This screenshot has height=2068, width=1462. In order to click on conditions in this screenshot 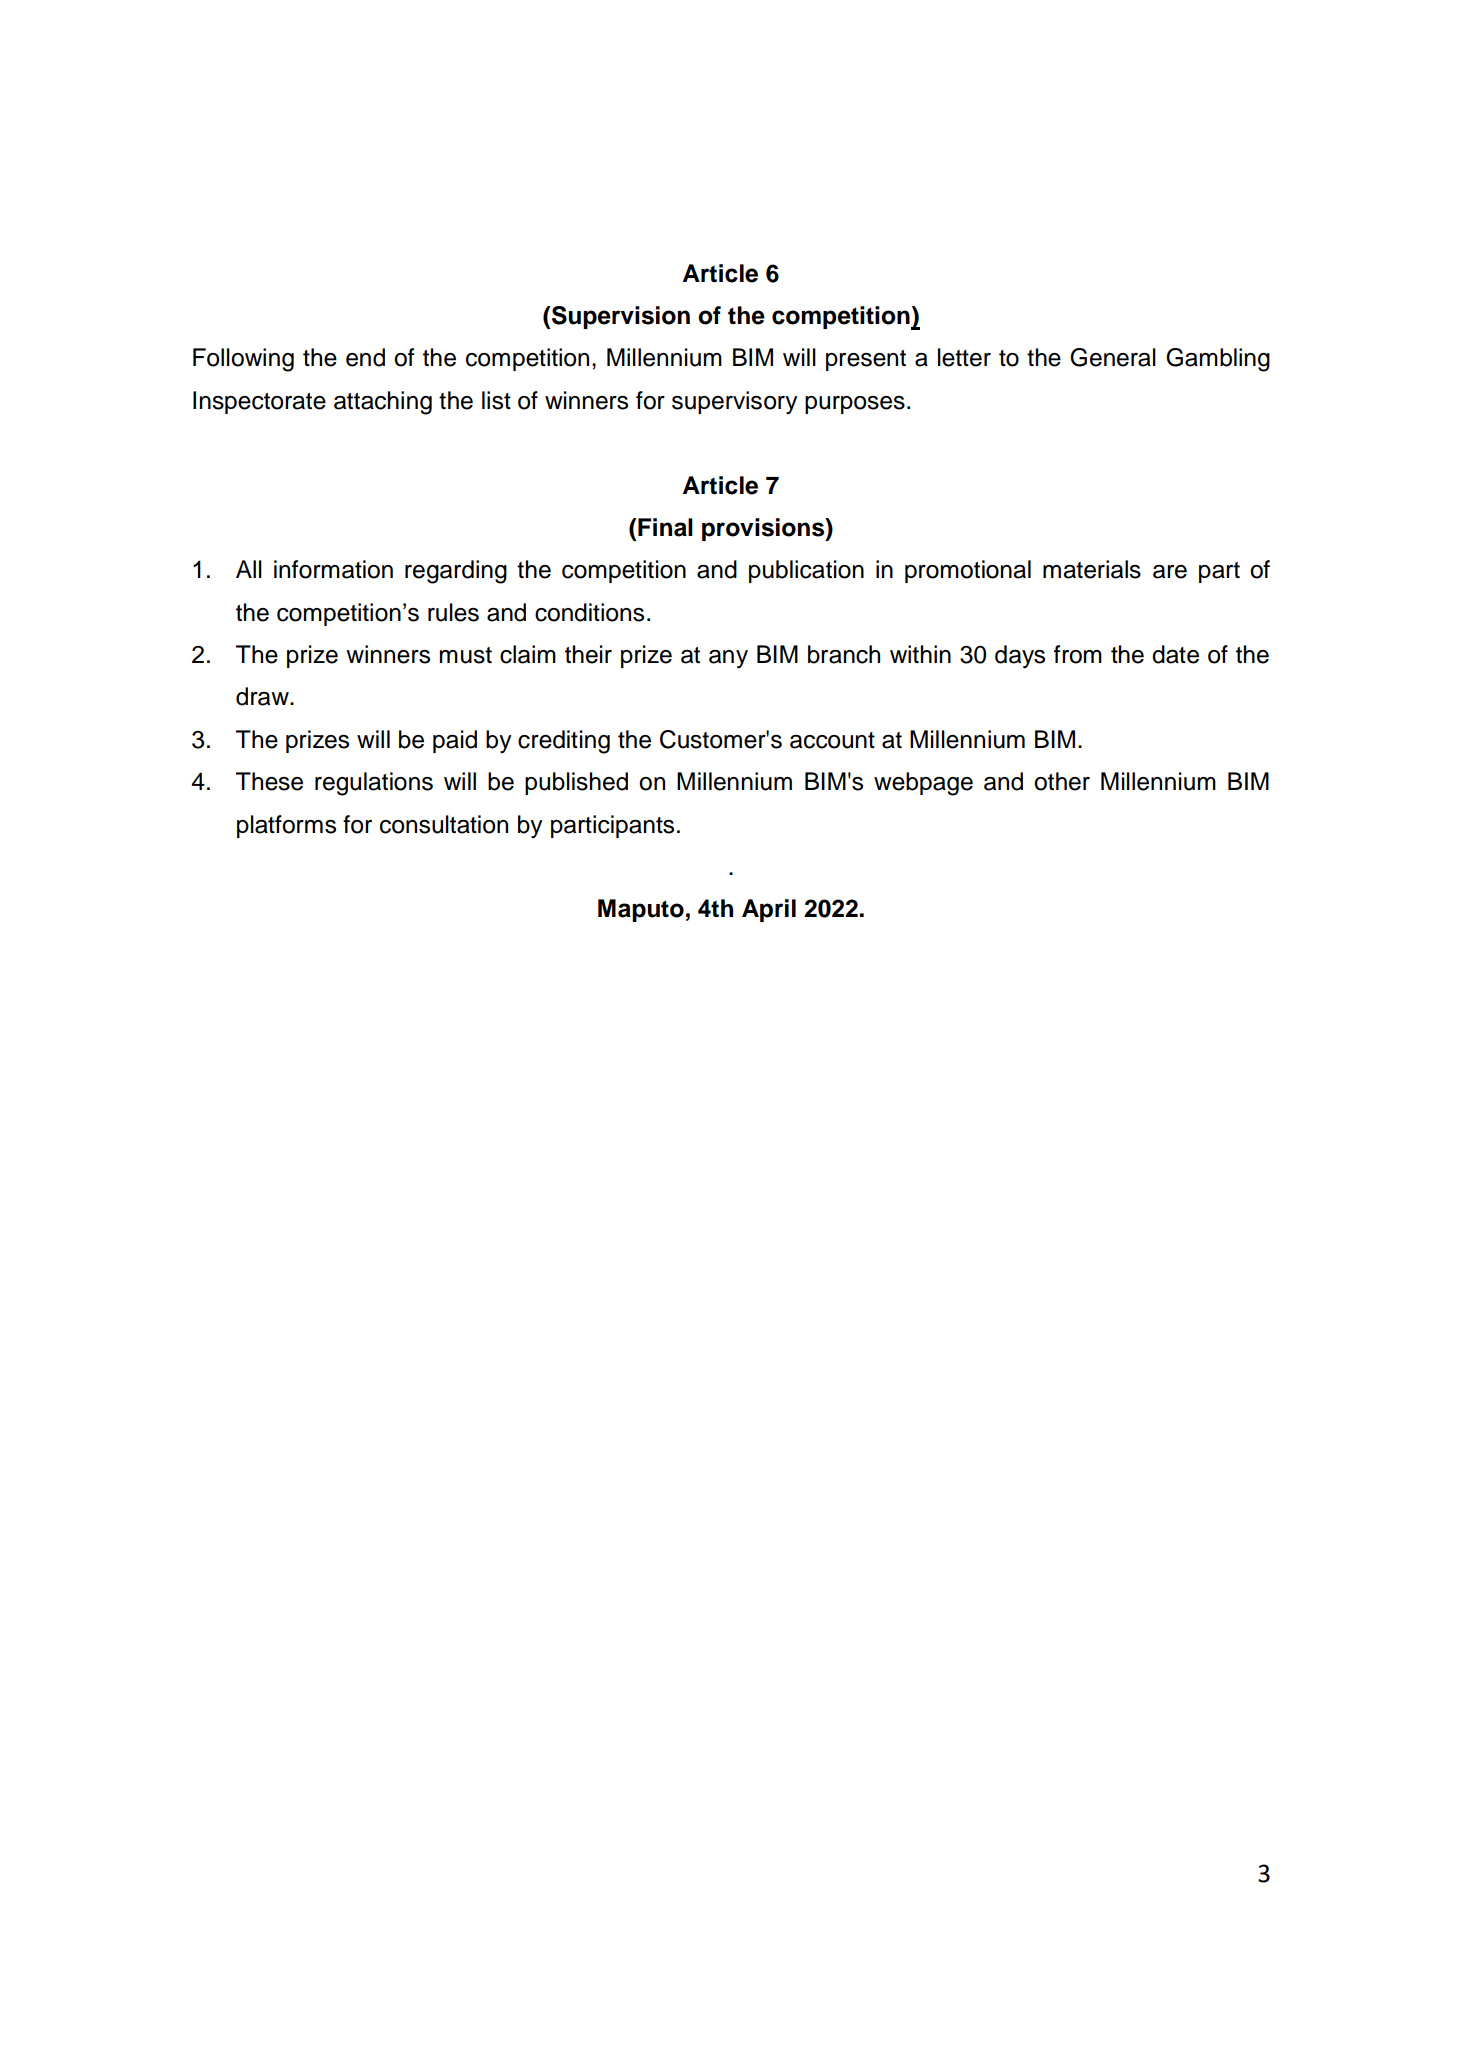, I will do `click(589, 612)`.
